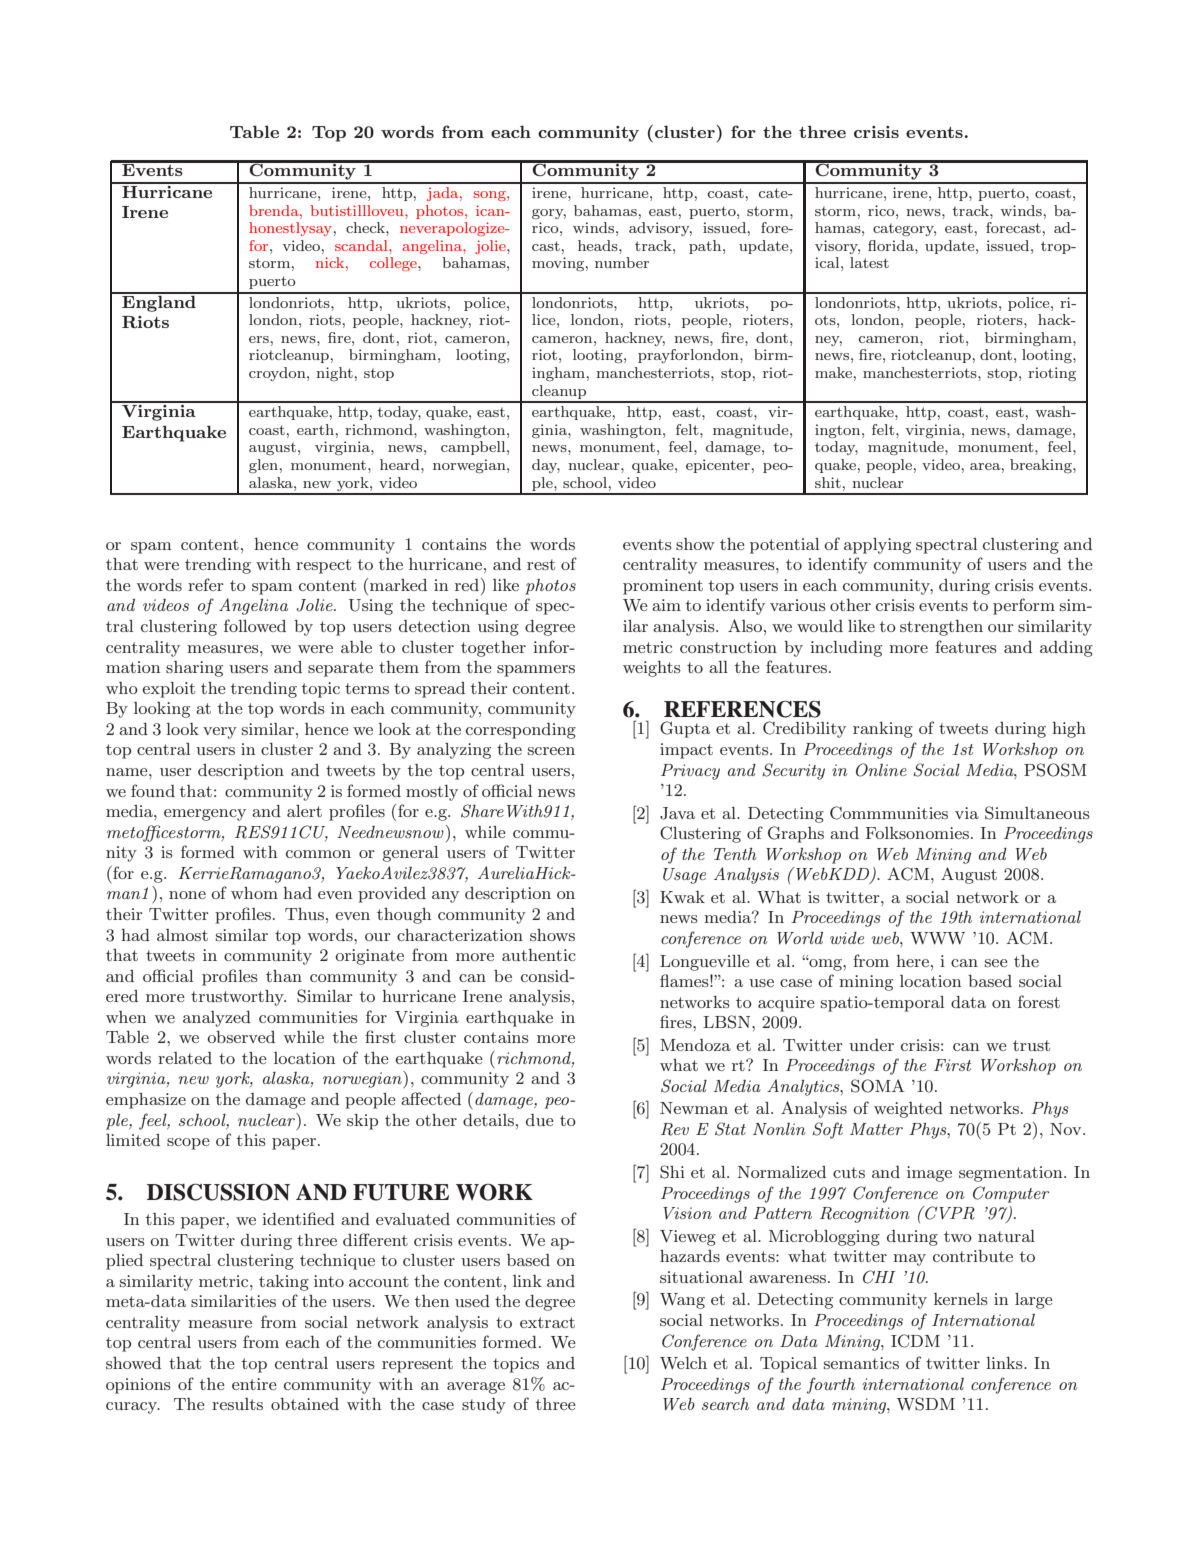 The image size is (1203, 1557). I want to click on emergency, so click(205, 815).
